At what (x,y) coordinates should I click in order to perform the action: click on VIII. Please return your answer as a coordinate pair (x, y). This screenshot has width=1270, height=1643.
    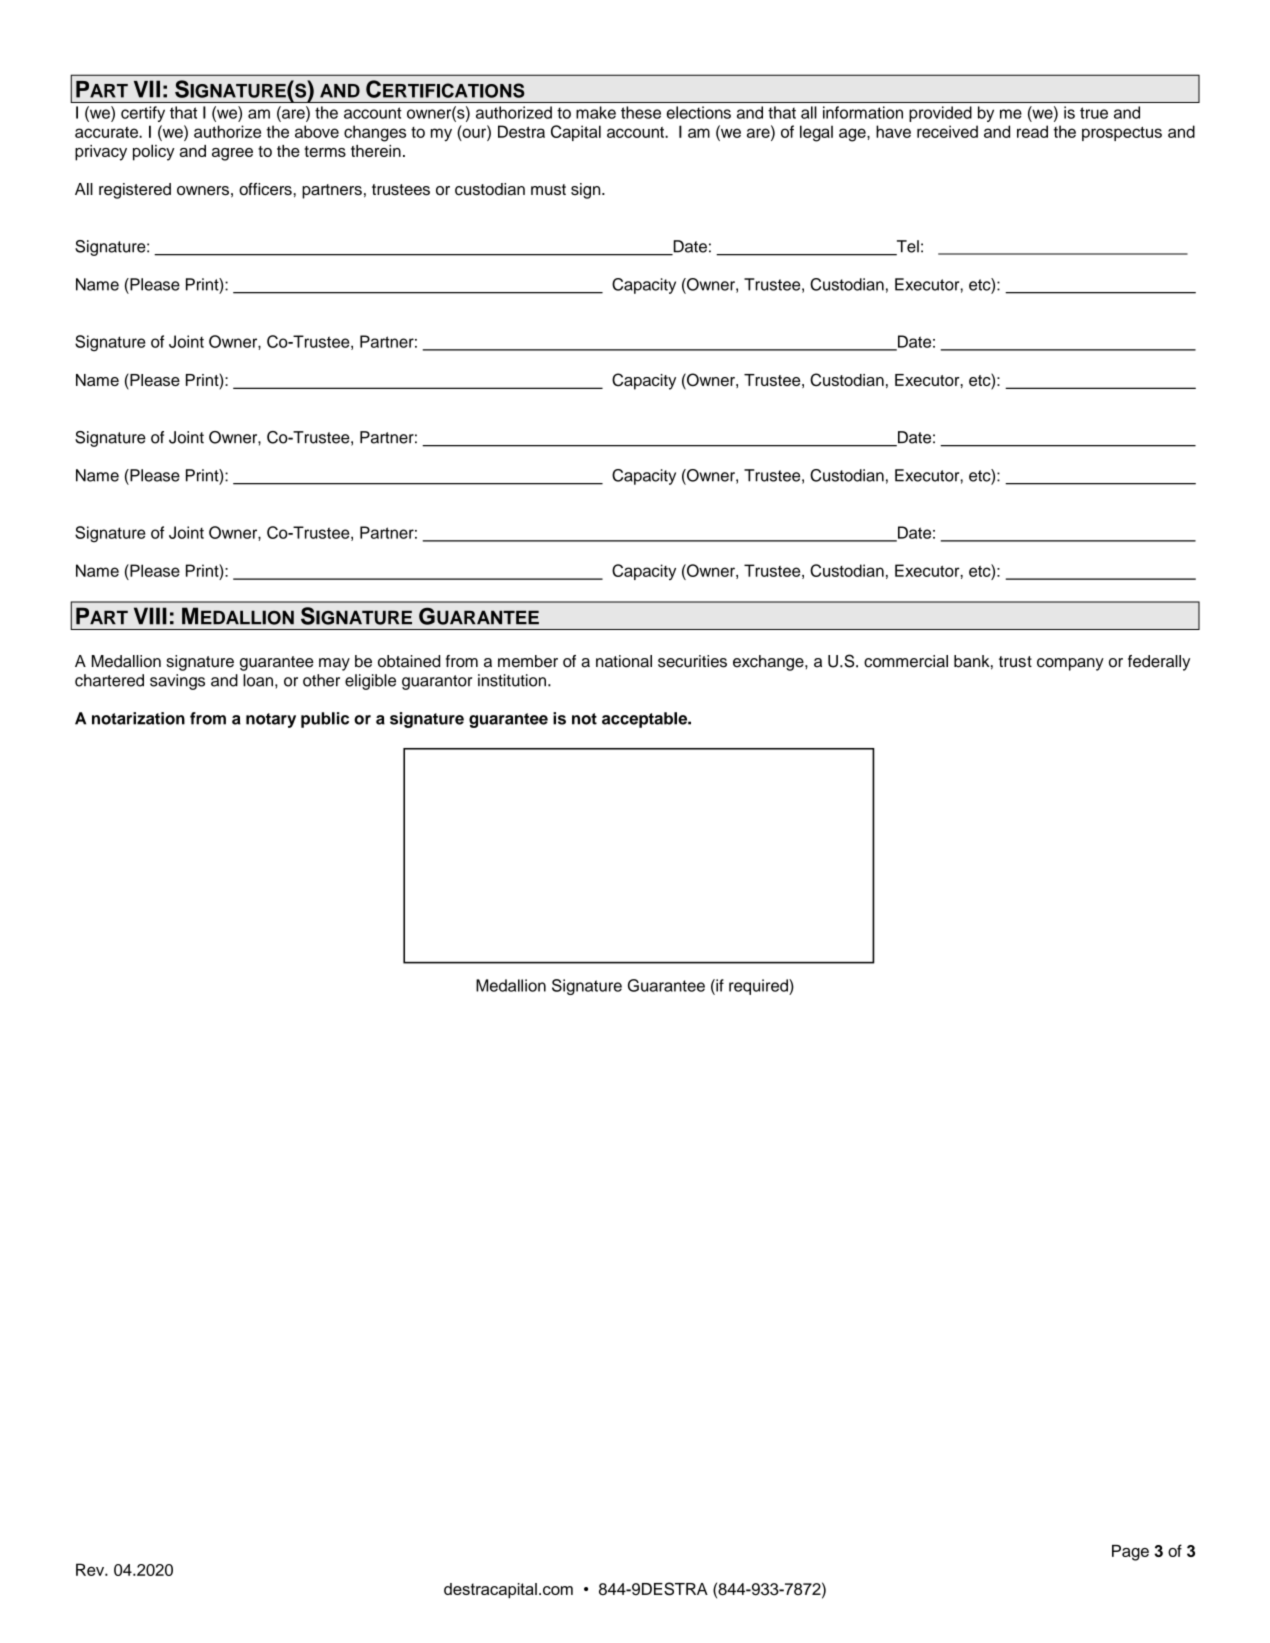
    Looking at the image, I should click on (150, 616).
